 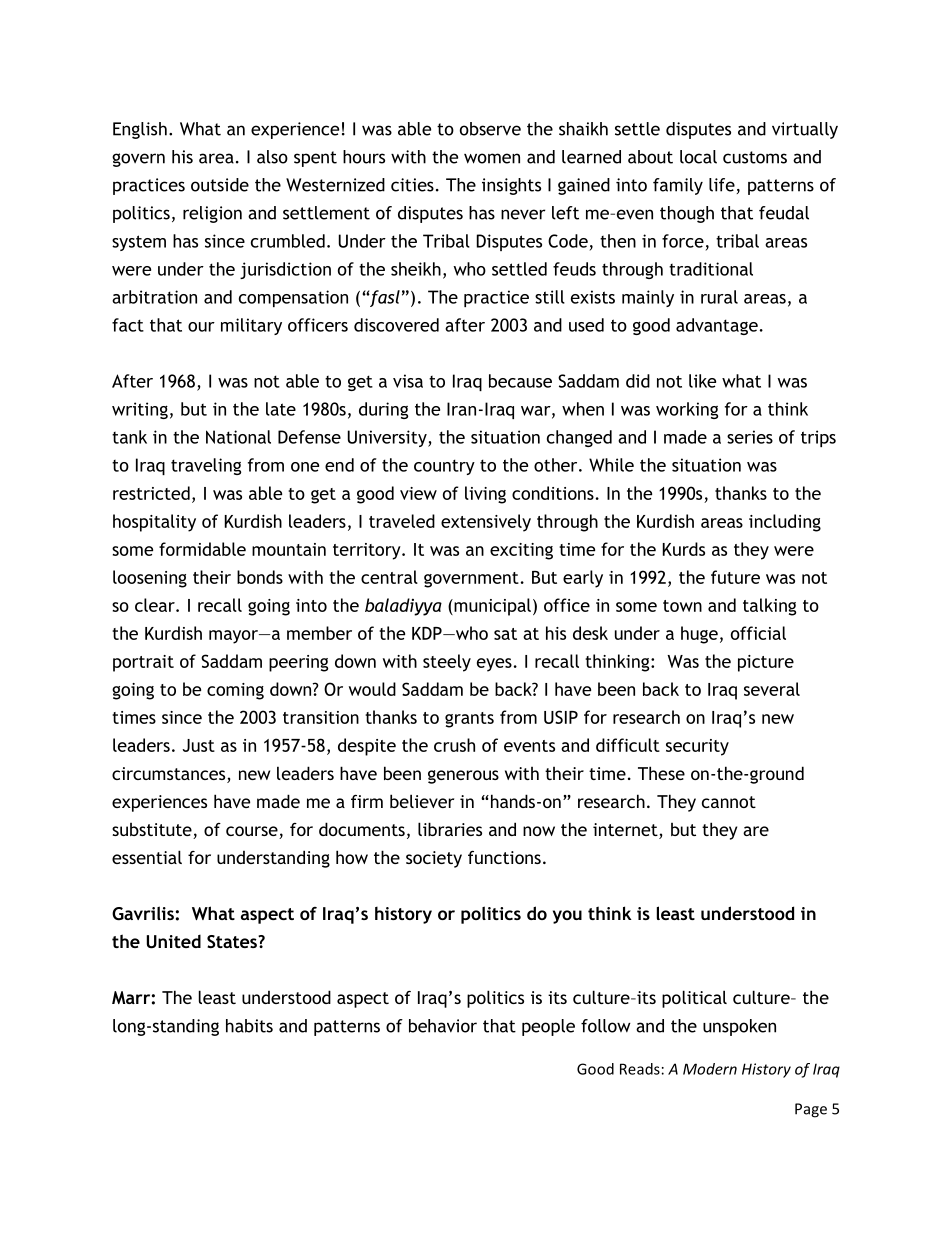 I want to click on clear, so click(x=156, y=605).
